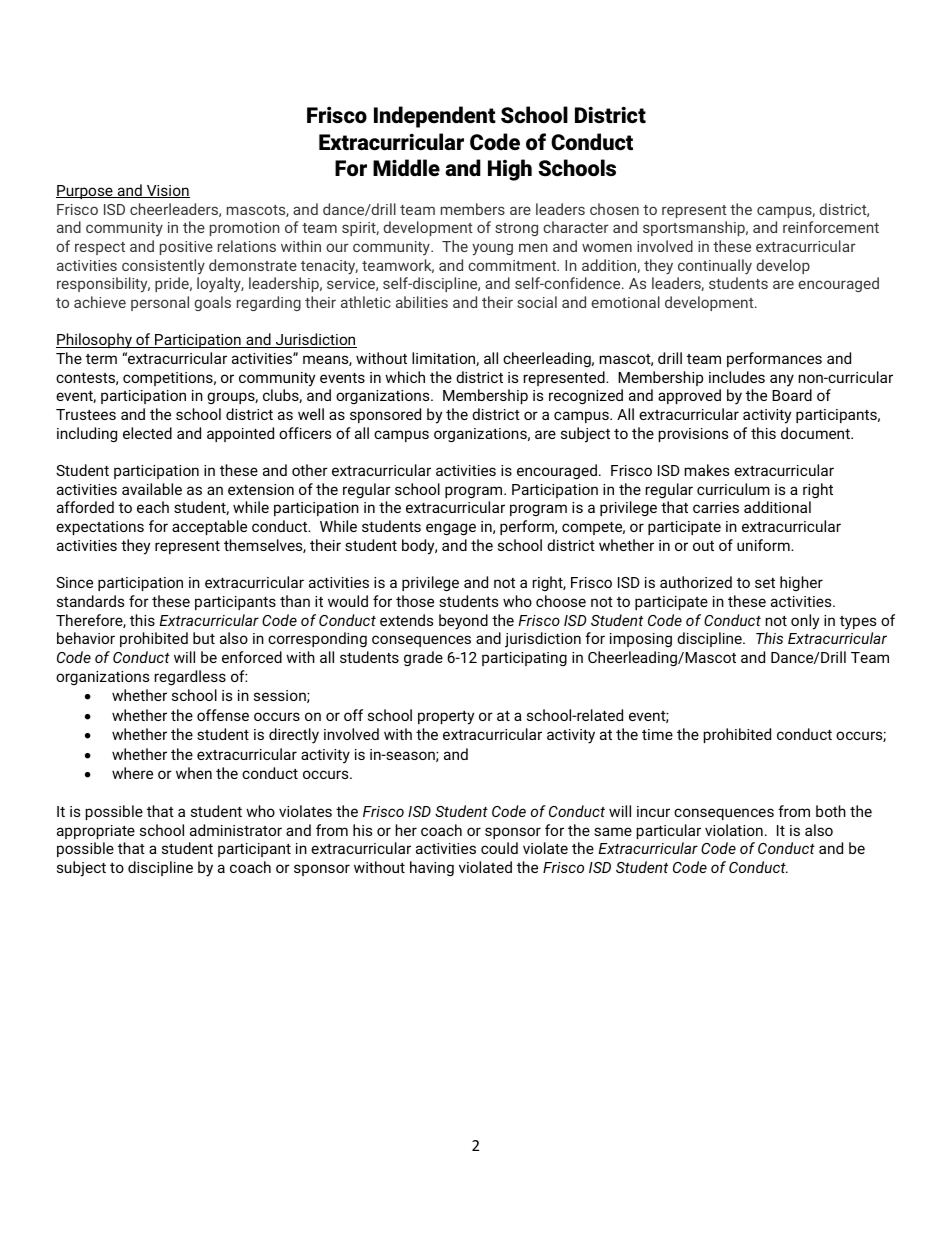 This screenshot has width=952, height=1233. I want to click on reinforcement, so click(831, 227).
